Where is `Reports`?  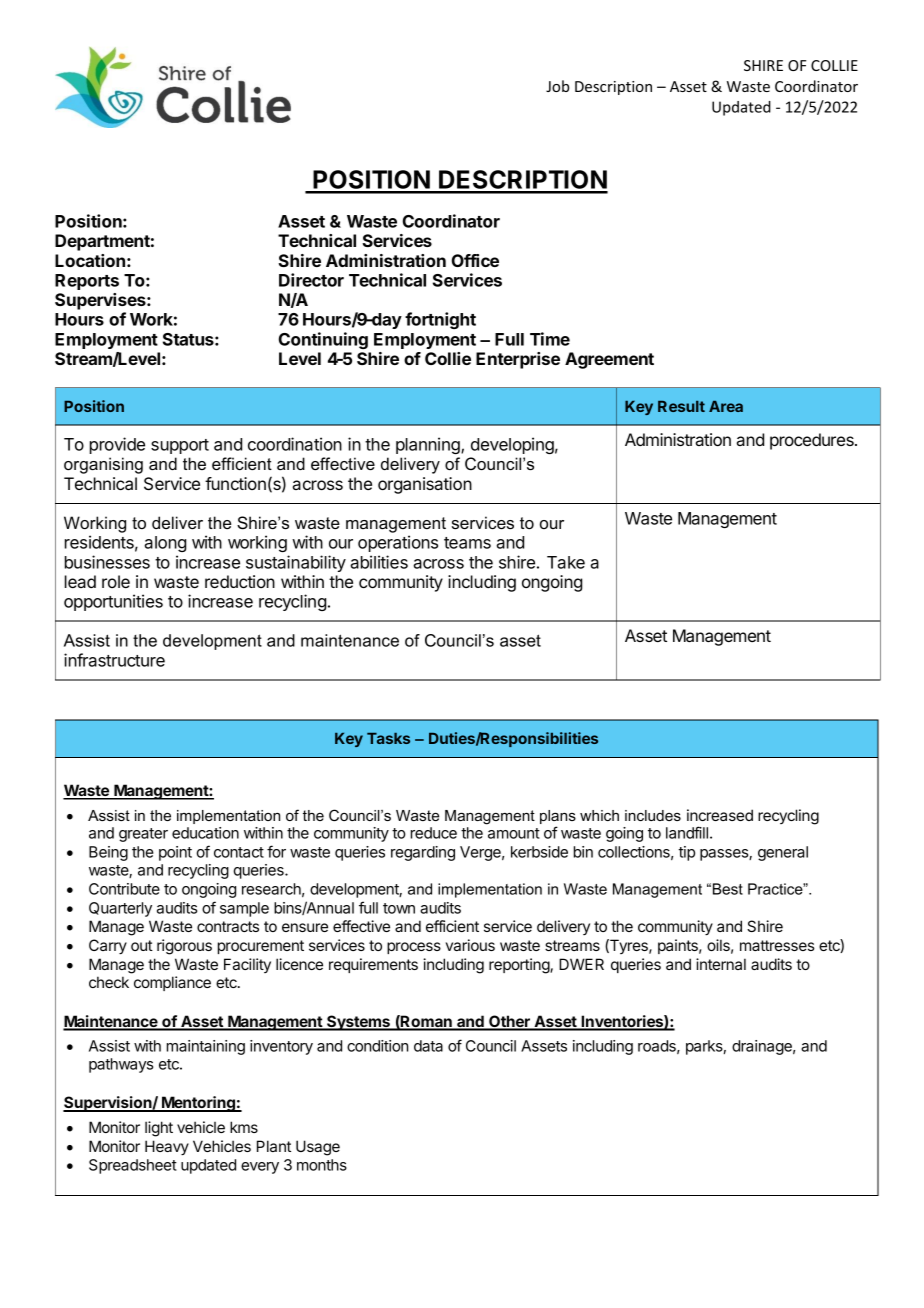
Reports is located at coordinates (87, 282).
